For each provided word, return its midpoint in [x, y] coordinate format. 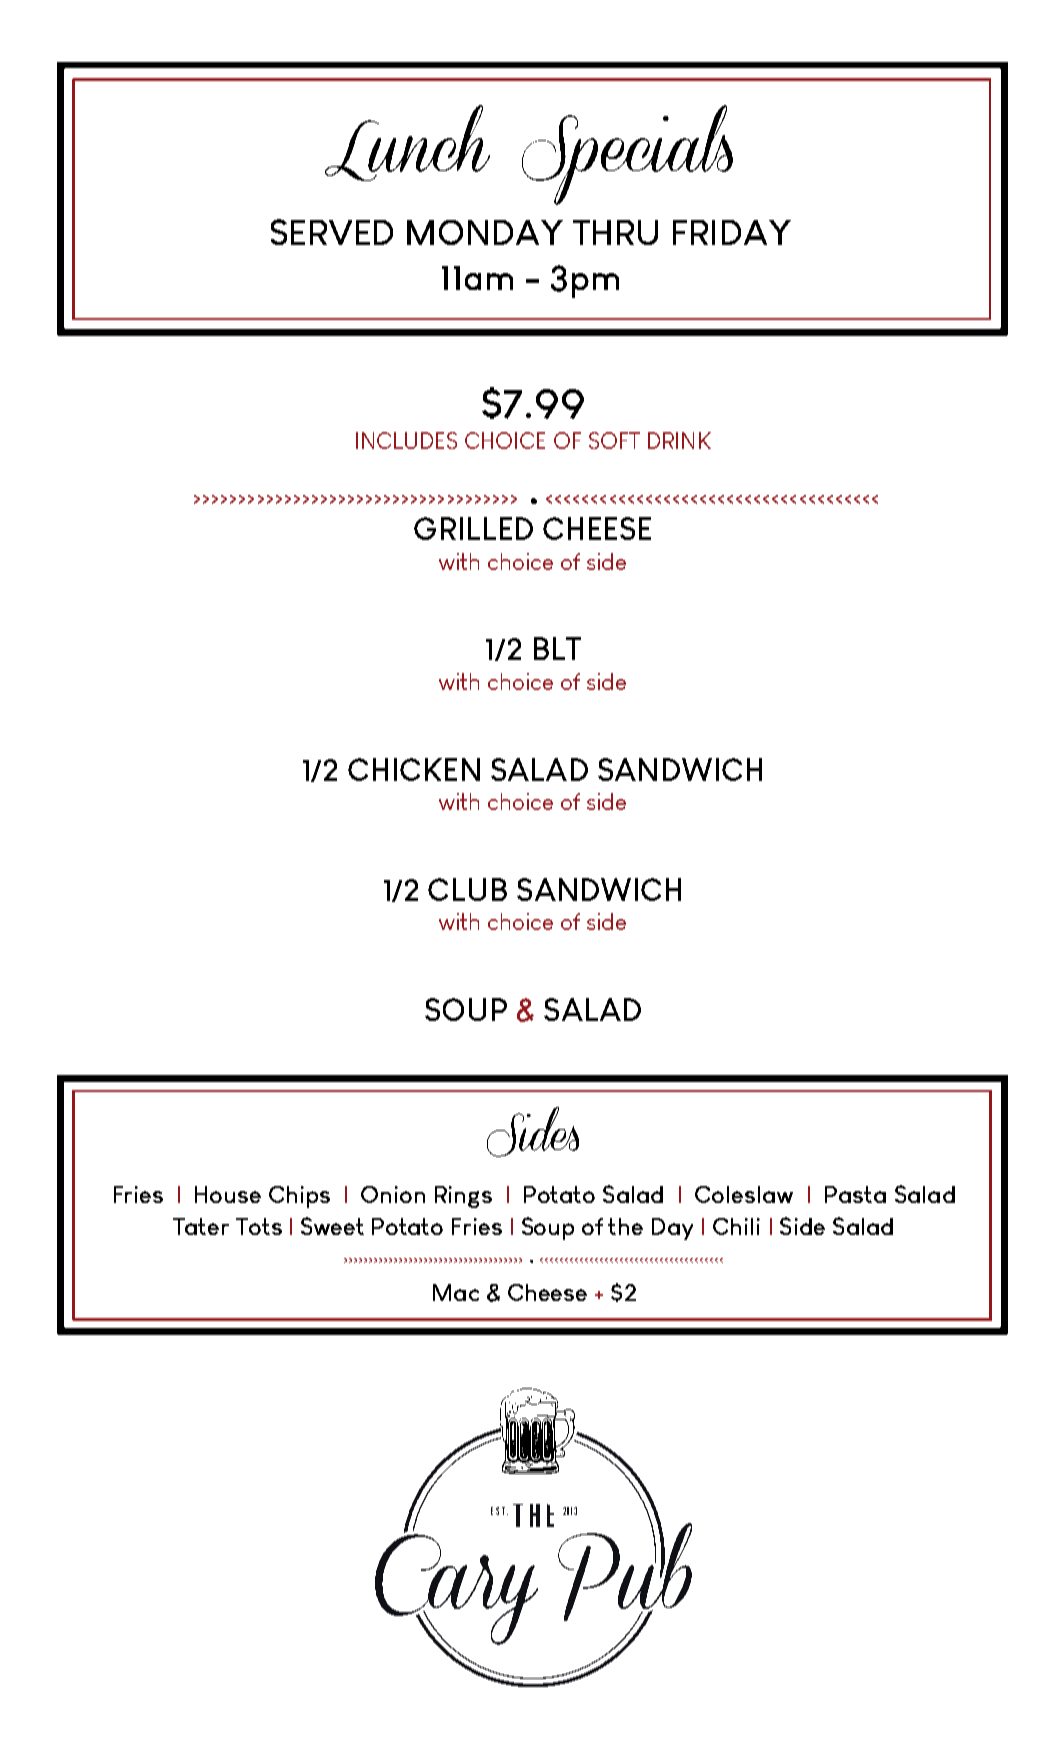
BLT [557, 648]
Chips [299, 1197]
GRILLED [473, 528]
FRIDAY [732, 232]
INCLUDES [406, 440]
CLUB [467, 889]
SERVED [332, 232]
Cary [456, 1589]
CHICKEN [414, 769]
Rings [463, 1197]
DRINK [679, 440]
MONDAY [485, 232]
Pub [625, 1571]
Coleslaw [744, 1194]
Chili [736, 1226]
